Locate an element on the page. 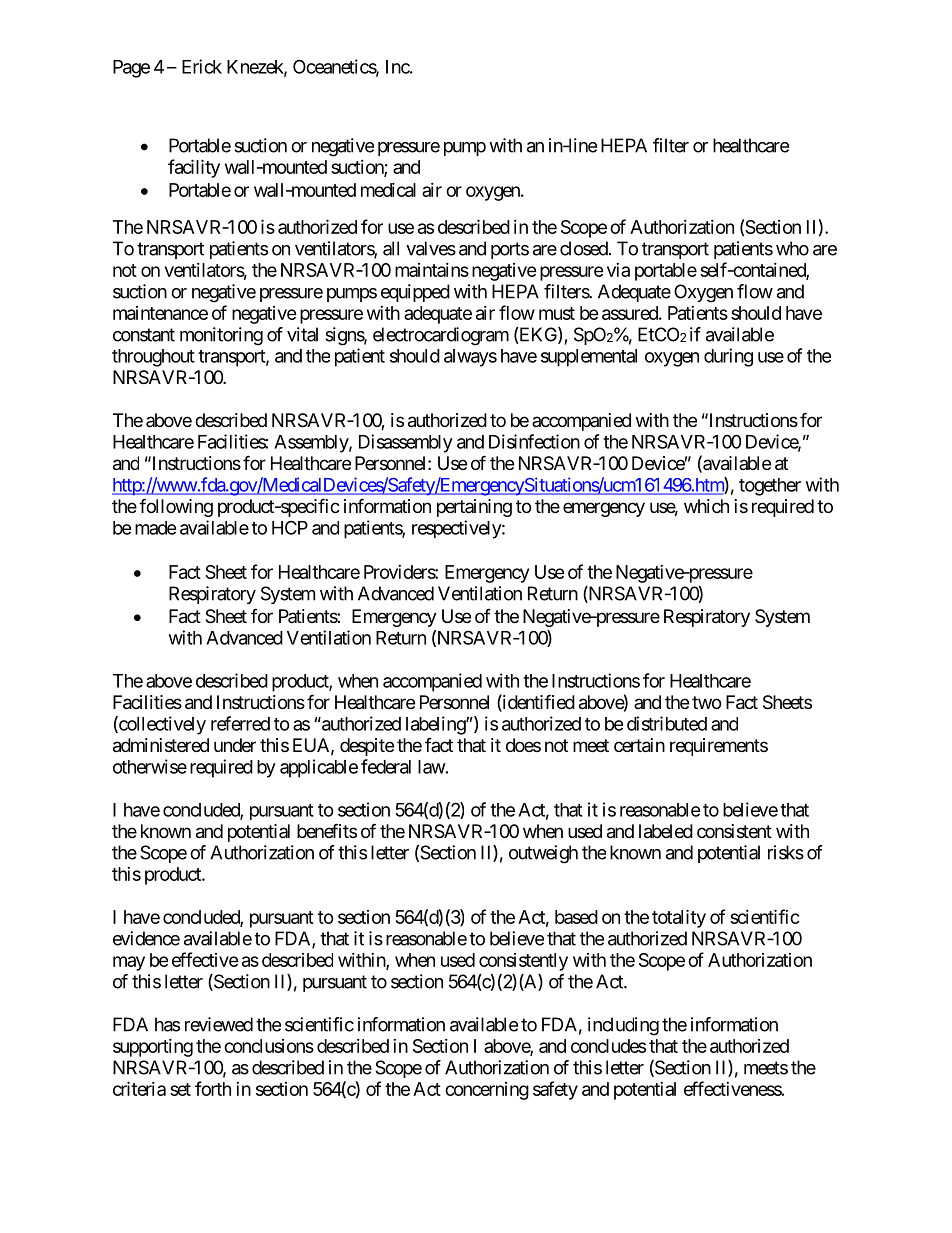 This image has width=952, height=1233. equipped is located at coordinates (415, 293).
